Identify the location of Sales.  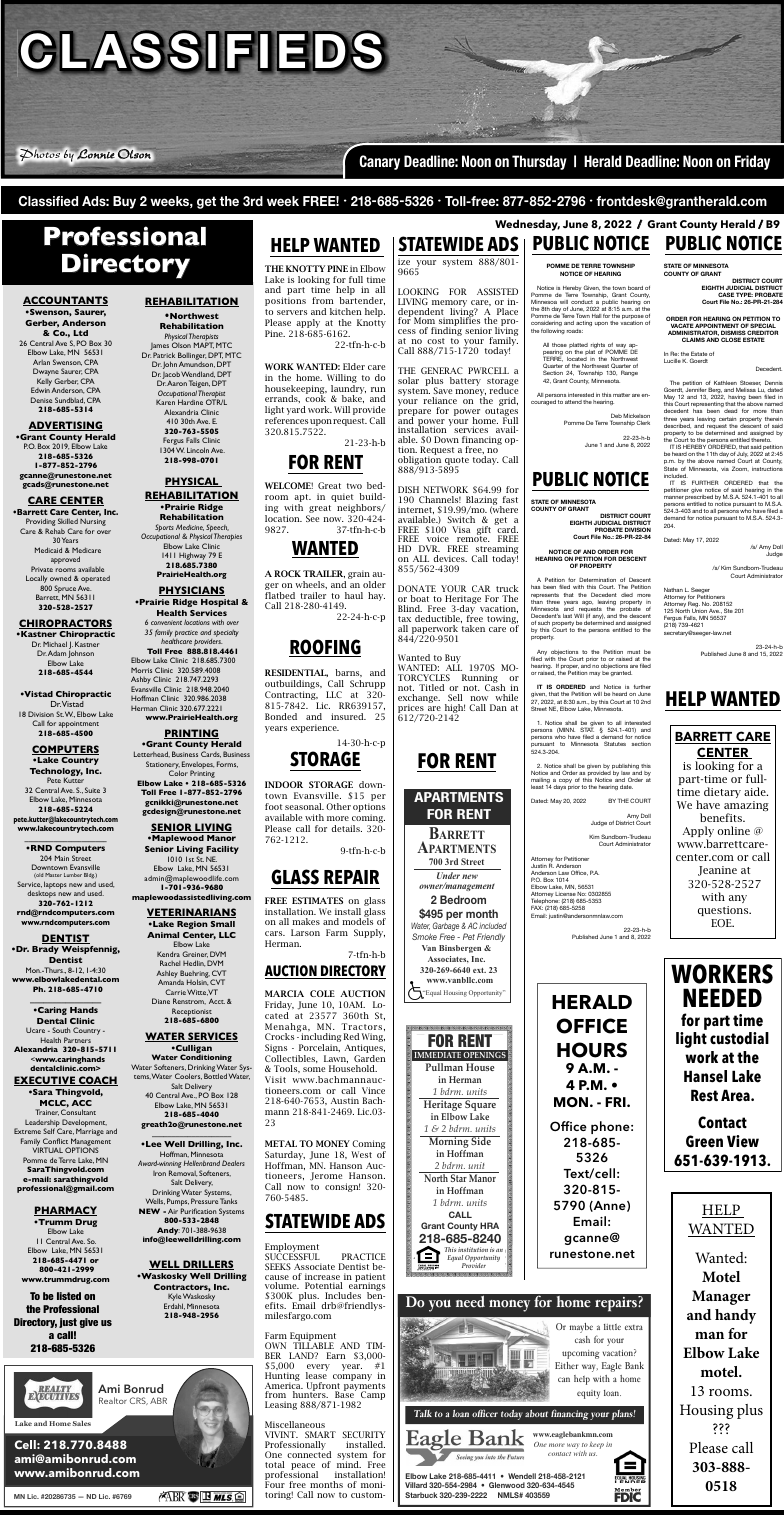
(81, 1423).
